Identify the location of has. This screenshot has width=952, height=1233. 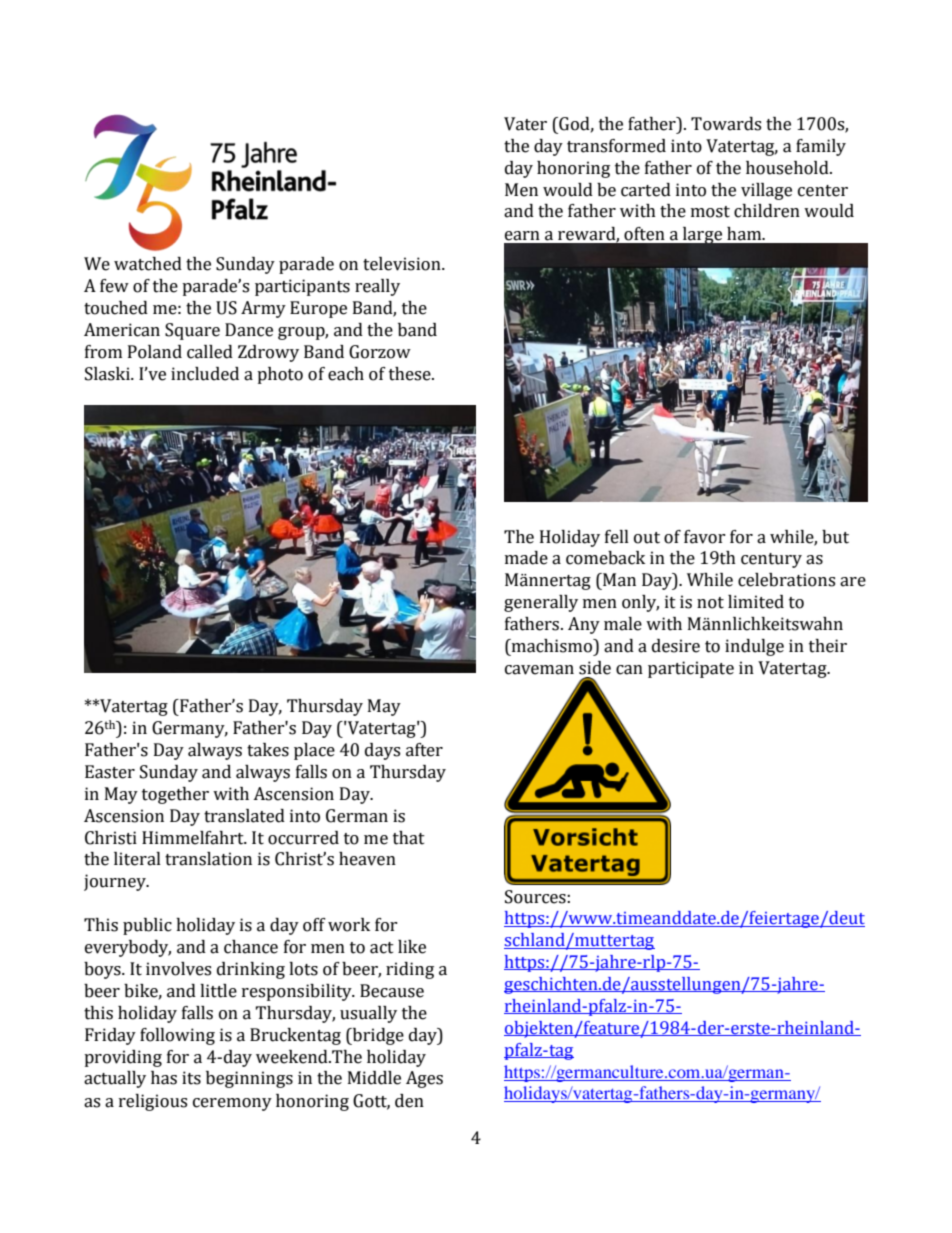
(164, 1078).
